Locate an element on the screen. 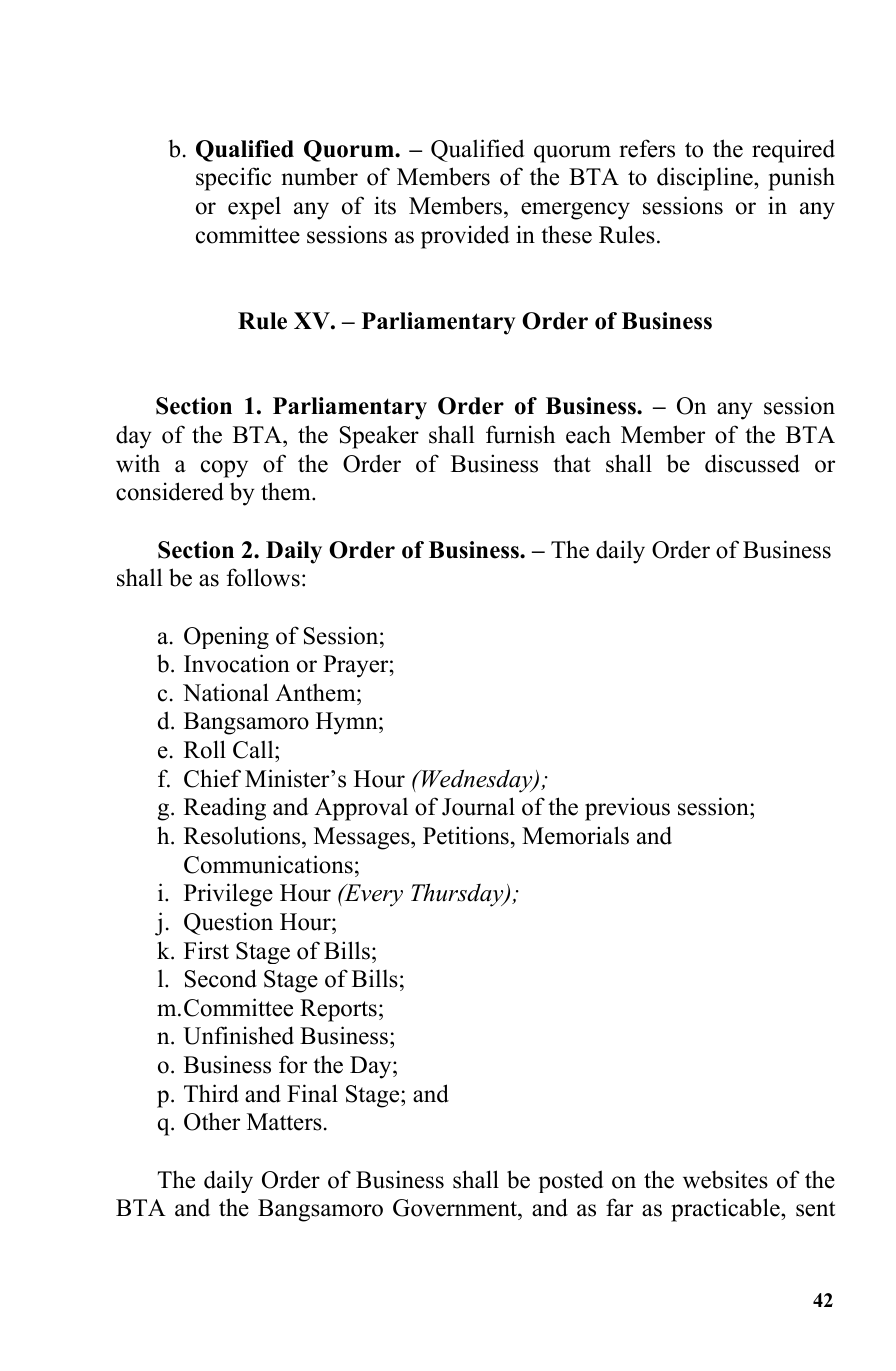  previous is located at coordinates (627, 809).
